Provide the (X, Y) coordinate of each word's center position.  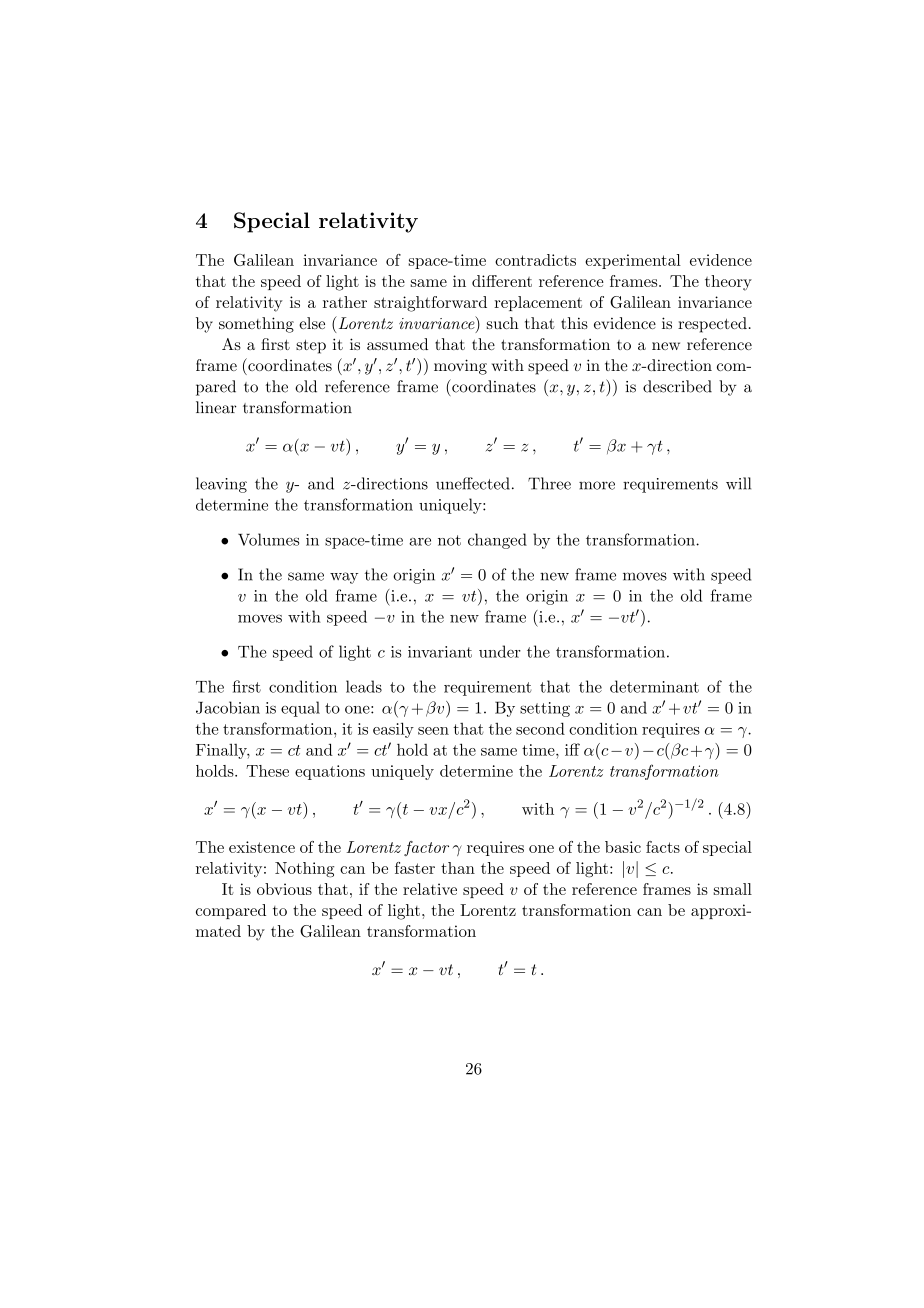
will (738, 483)
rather (345, 302)
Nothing (304, 870)
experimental (633, 261)
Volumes (268, 539)
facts (663, 847)
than (458, 868)
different (502, 281)
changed (497, 541)
